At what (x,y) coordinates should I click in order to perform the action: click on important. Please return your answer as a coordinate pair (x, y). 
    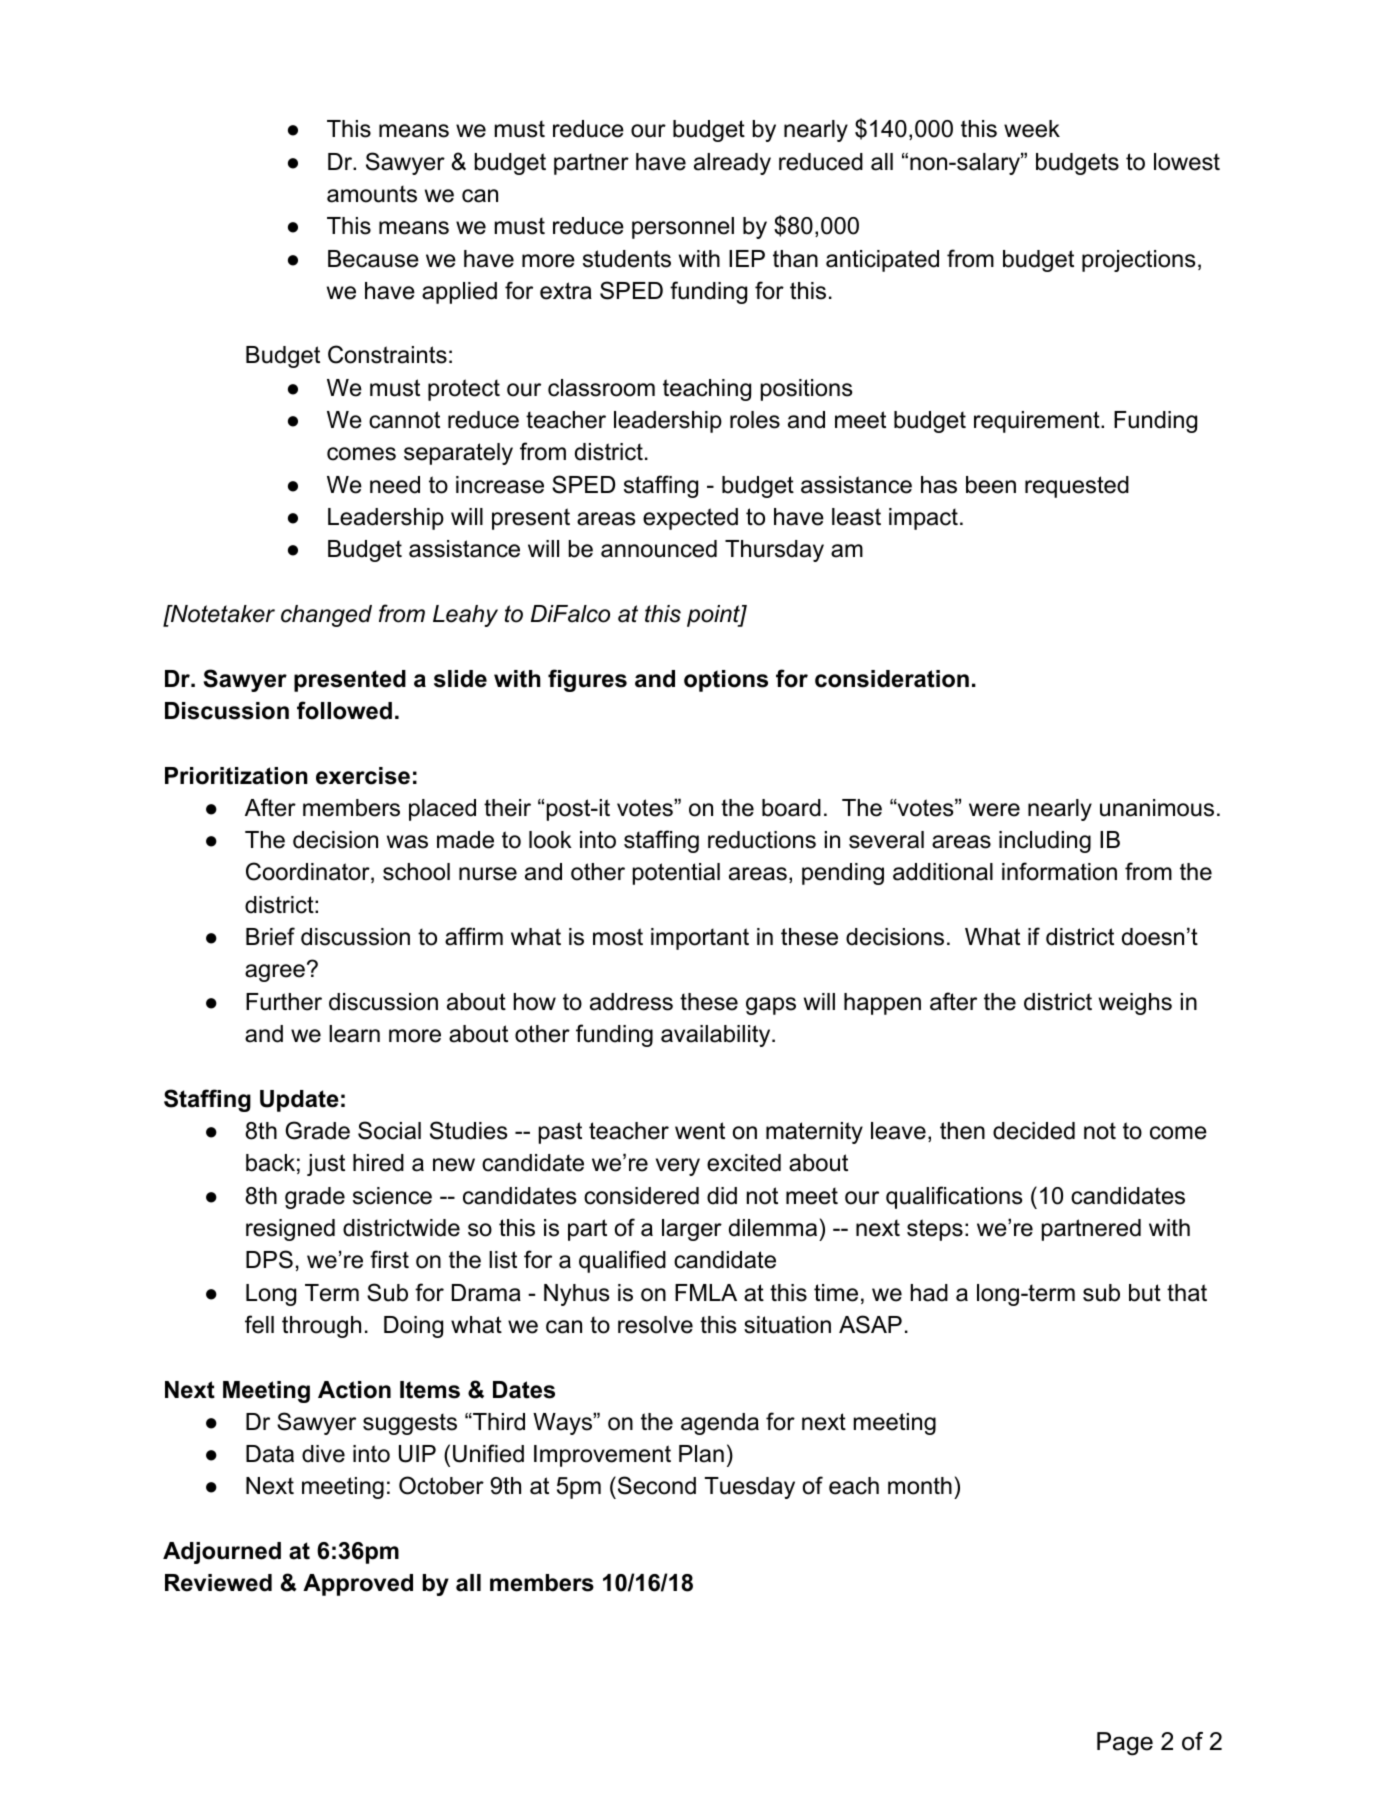
    Looking at the image, I should click on (700, 939).
